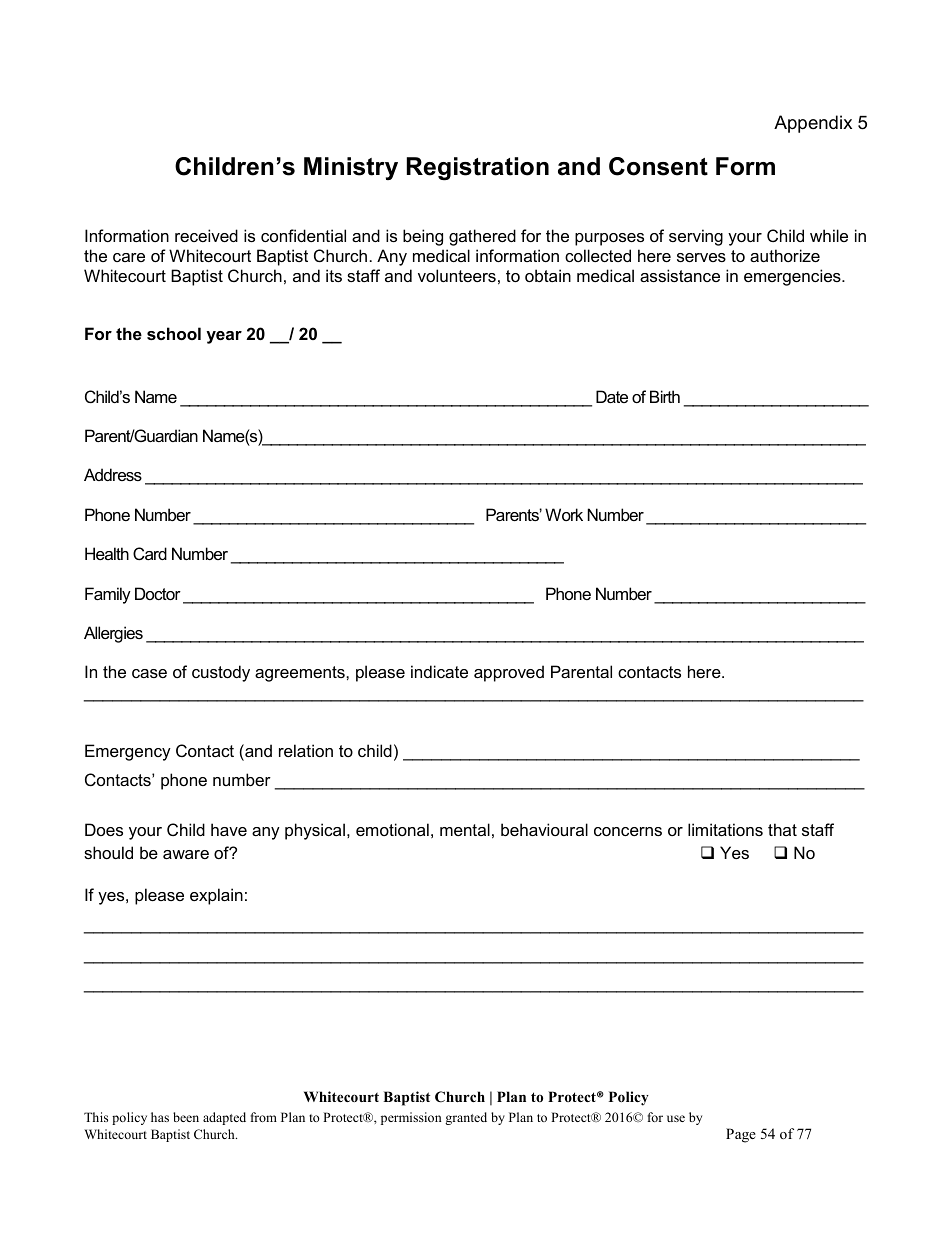 This page has height=1233, width=952. What do you see at coordinates (466, 1118) in the page?
I see `granted` at bounding box center [466, 1118].
